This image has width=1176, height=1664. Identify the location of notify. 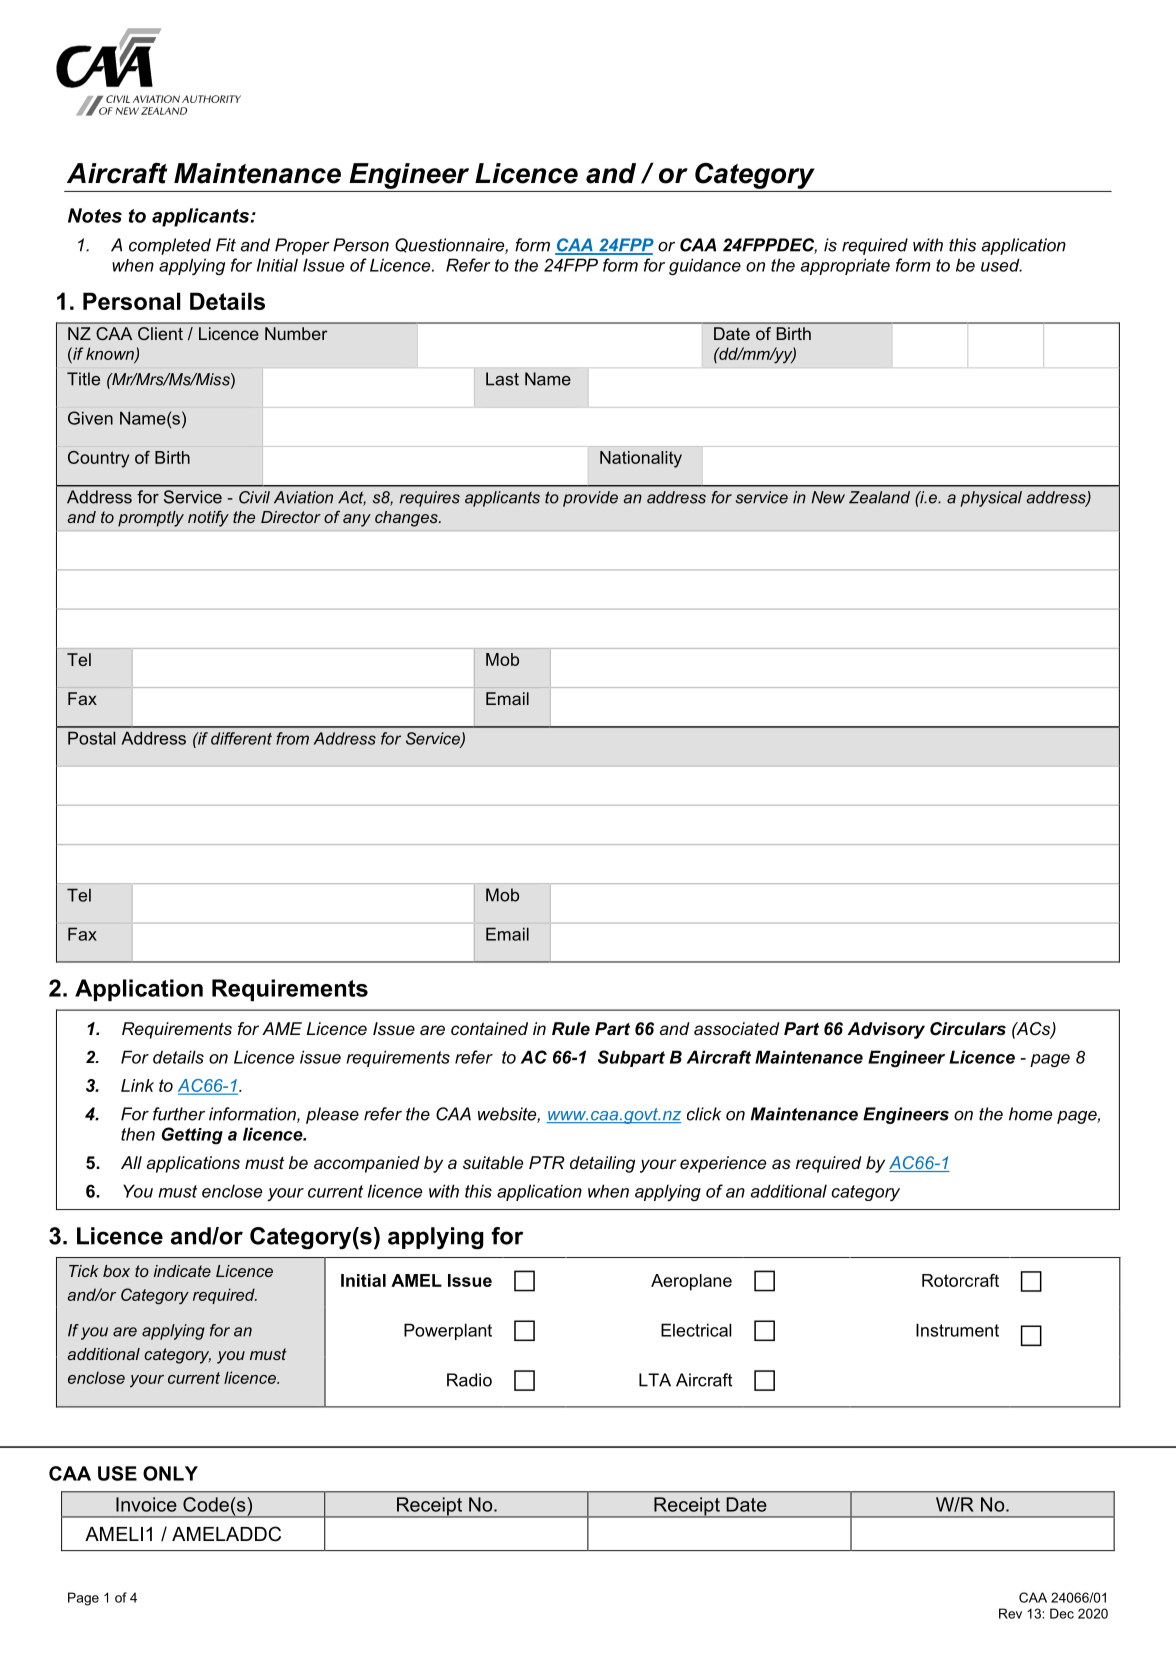
(208, 519).
